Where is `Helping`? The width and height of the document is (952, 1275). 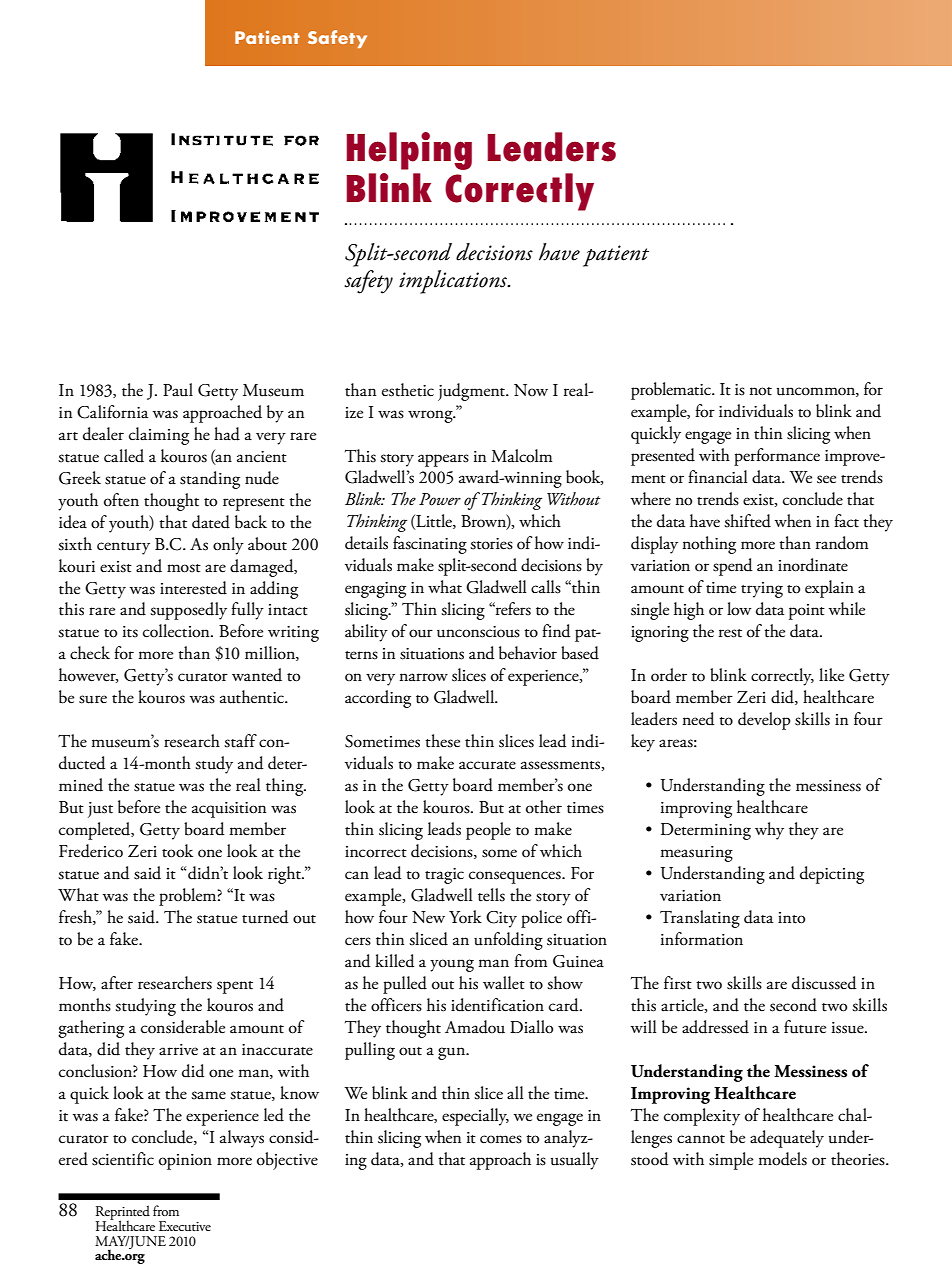
Helping is located at coordinates (409, 151).
